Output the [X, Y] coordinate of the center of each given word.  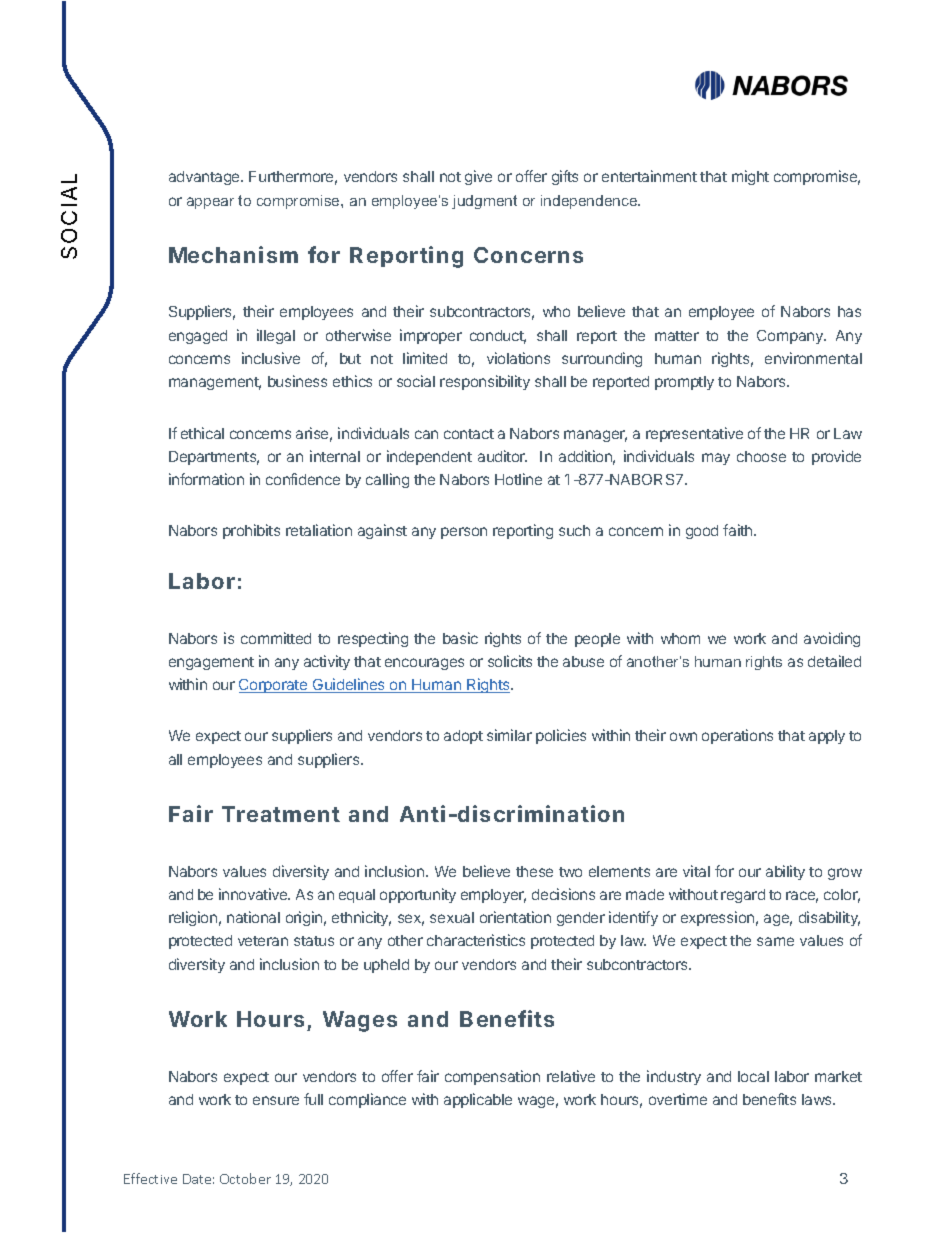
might [750, 177]
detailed [834, 661]
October [245, 1178]
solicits [510, 661]
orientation [515, 917]
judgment [484, 202]
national [253, 917]
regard [743, 896]
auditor [502, 456]
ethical [202, 433]
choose [761, 456]
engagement [211, 663]
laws [818, 1099]
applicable [478, 1100]
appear [210, 203]
